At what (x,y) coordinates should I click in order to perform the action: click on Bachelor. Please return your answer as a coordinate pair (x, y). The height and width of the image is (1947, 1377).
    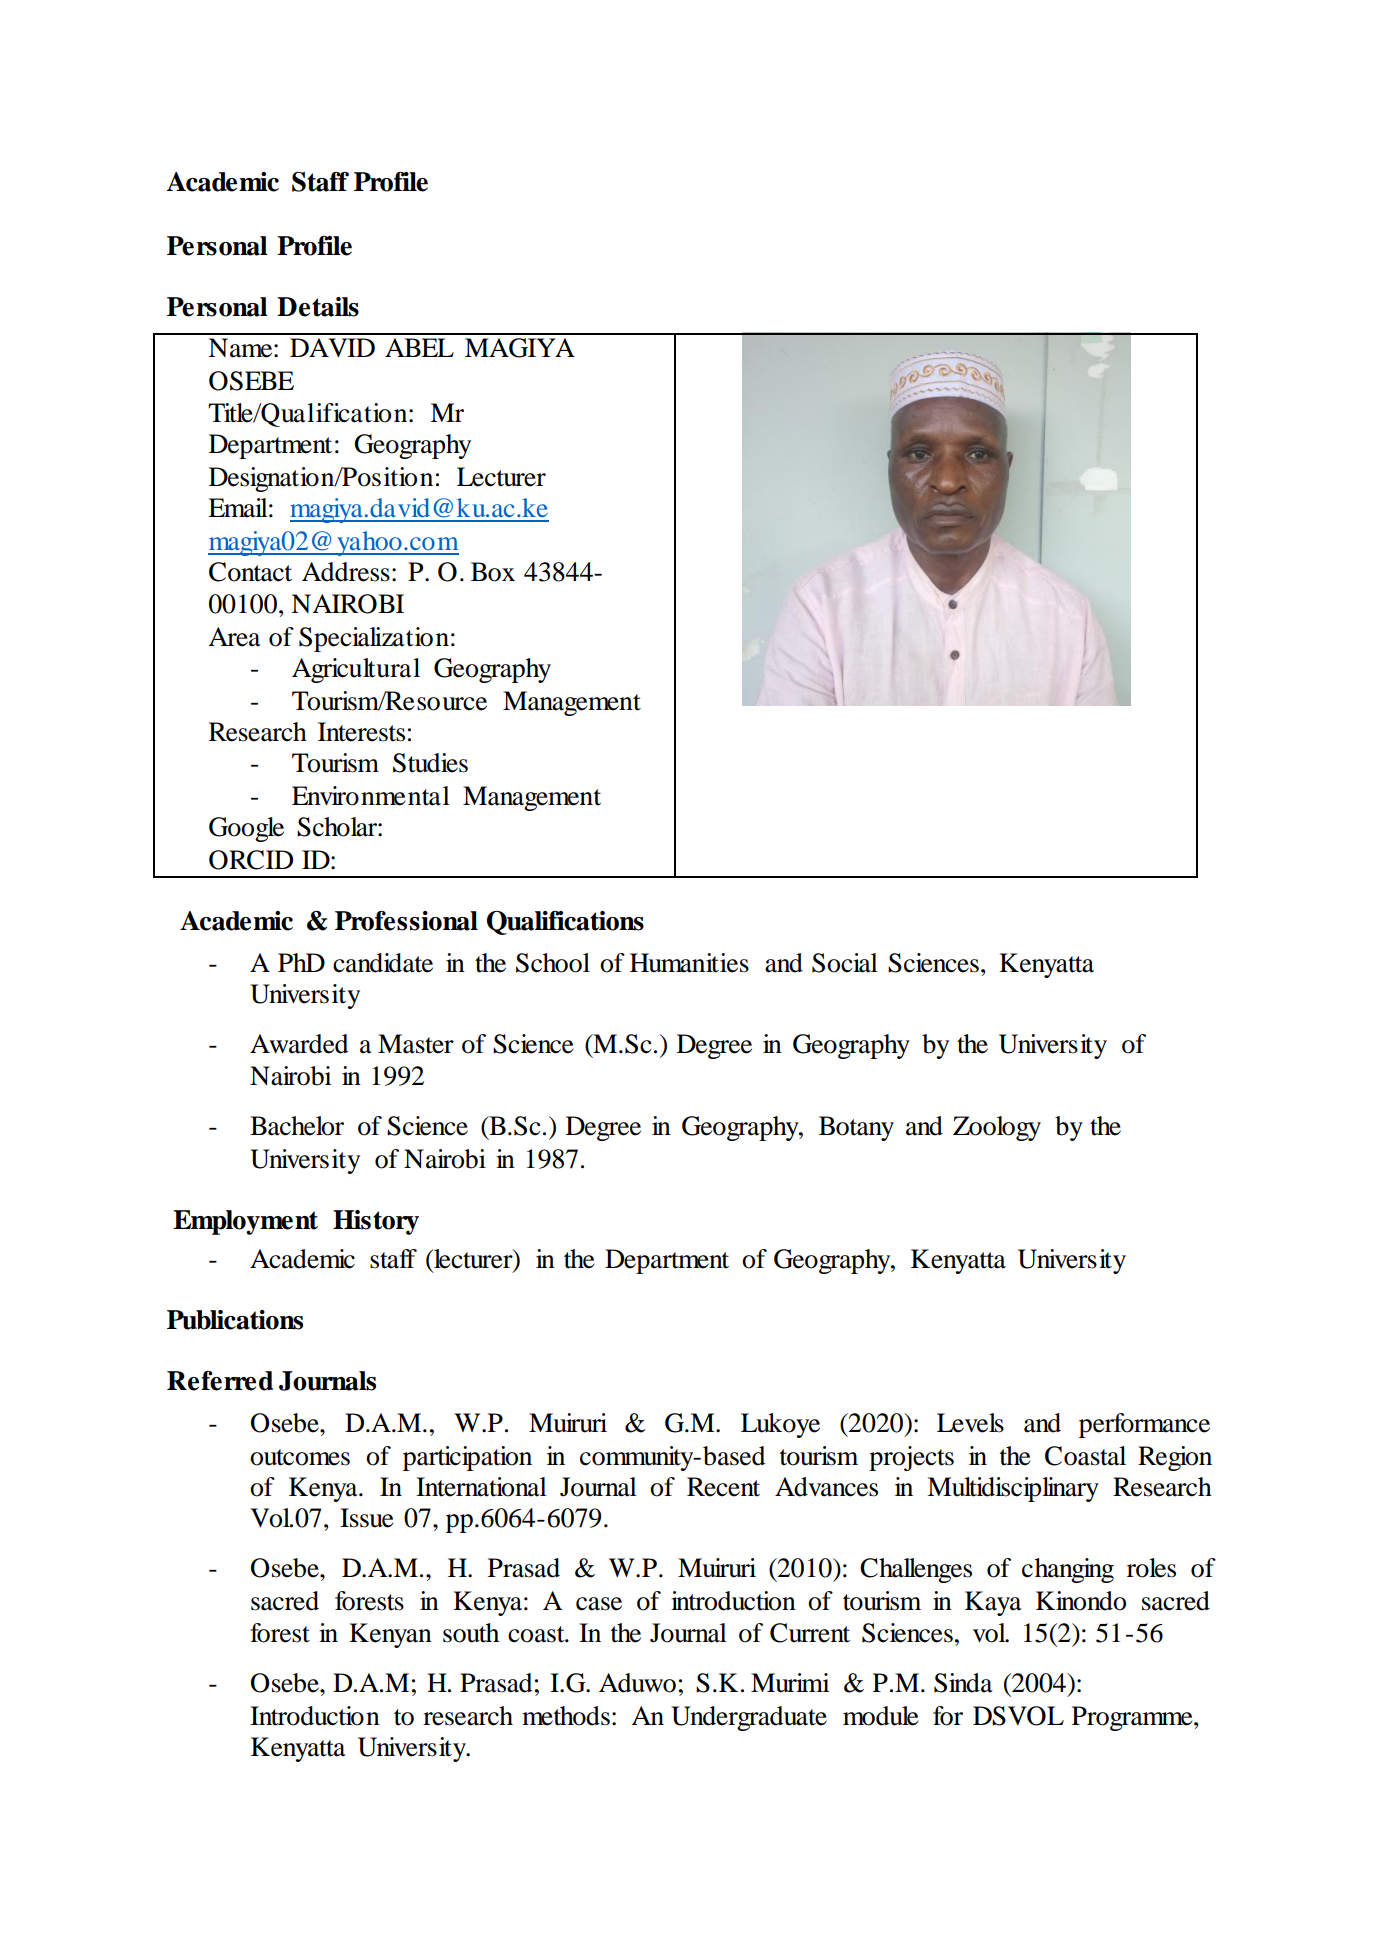
    Looking at the image, I should click on (297, 1126).
